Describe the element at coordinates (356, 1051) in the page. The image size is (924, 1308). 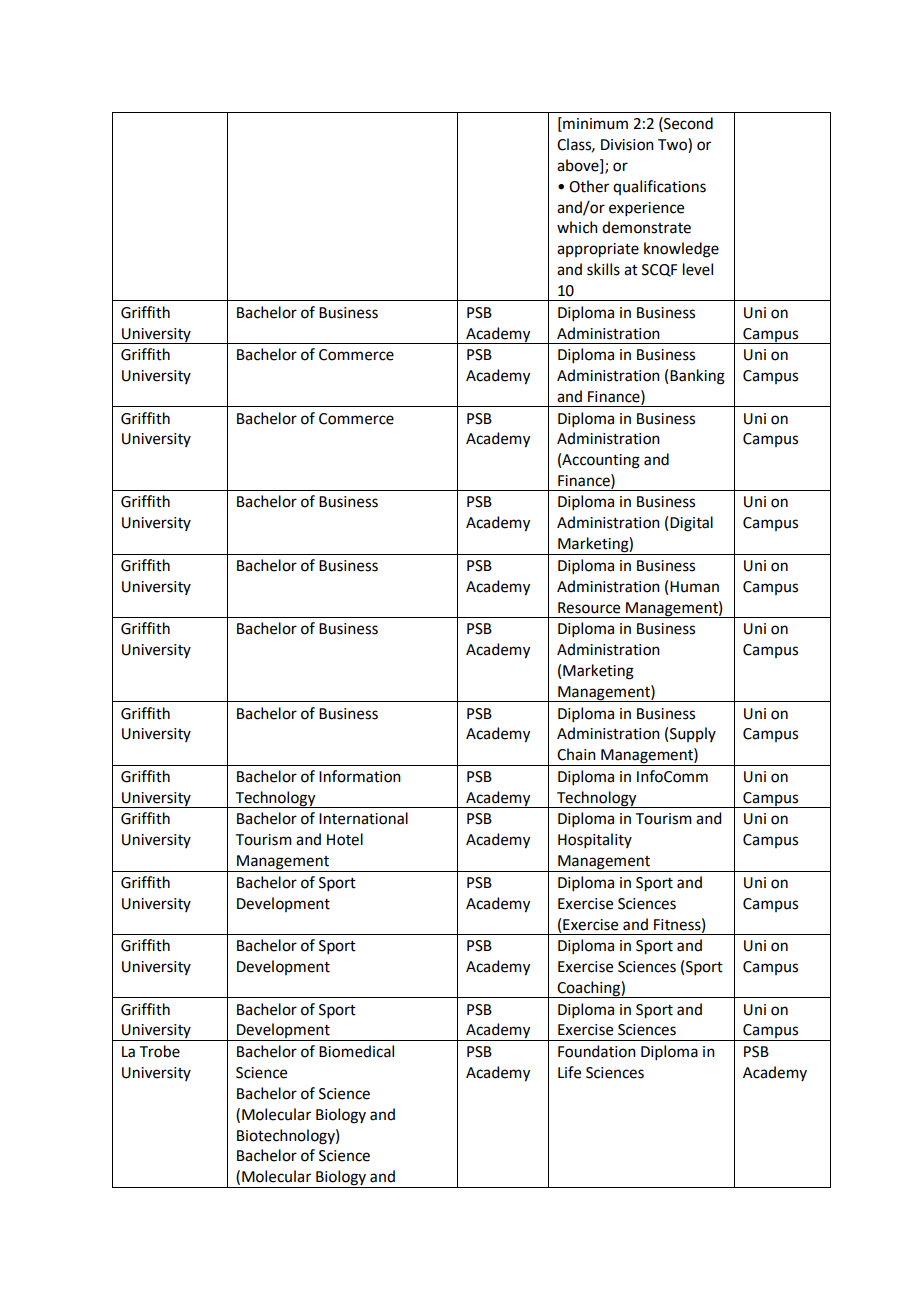
I see `Biomedical` at that location.
